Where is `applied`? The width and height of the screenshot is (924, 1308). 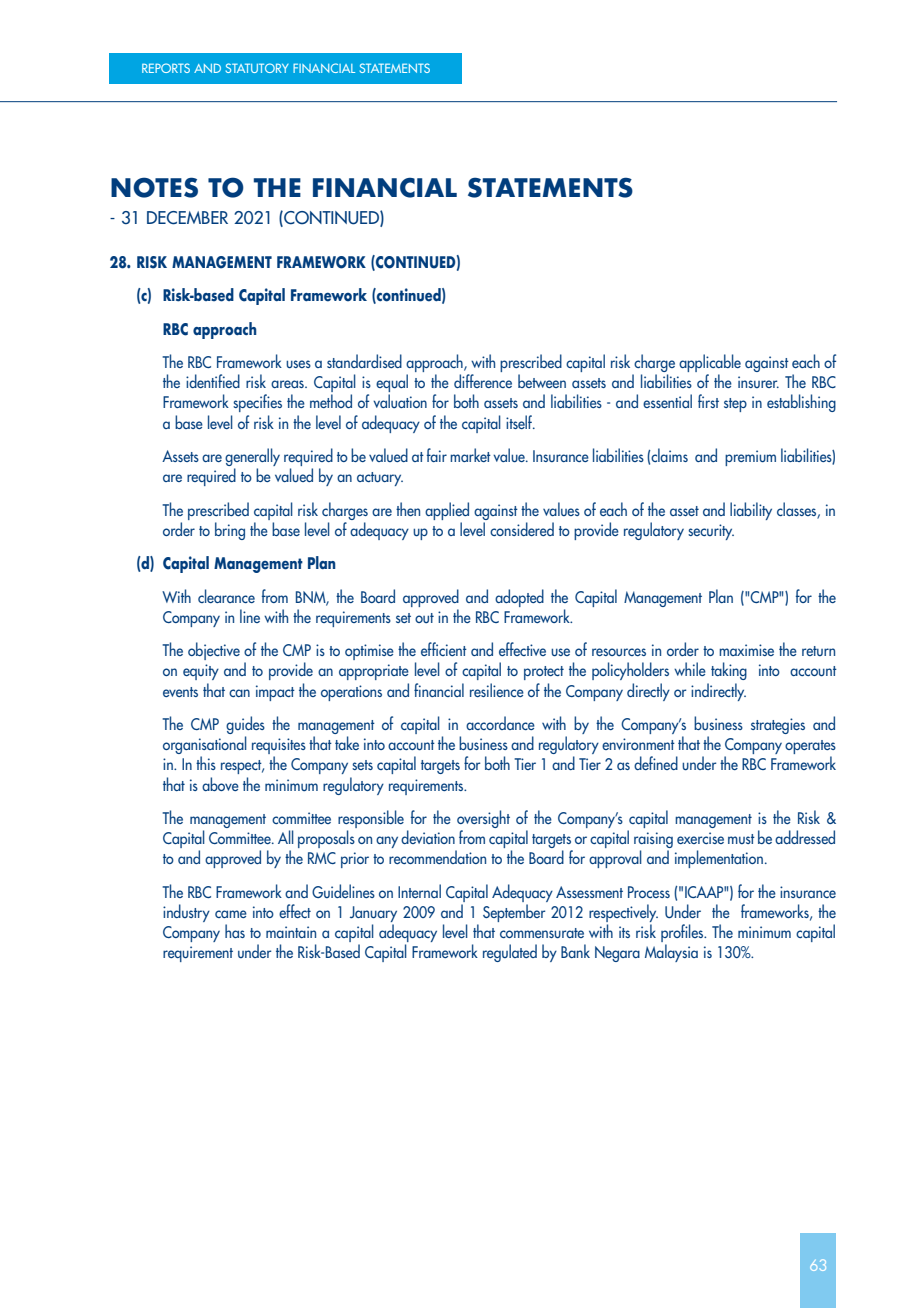 applied is located at coordinates (447, 511).
